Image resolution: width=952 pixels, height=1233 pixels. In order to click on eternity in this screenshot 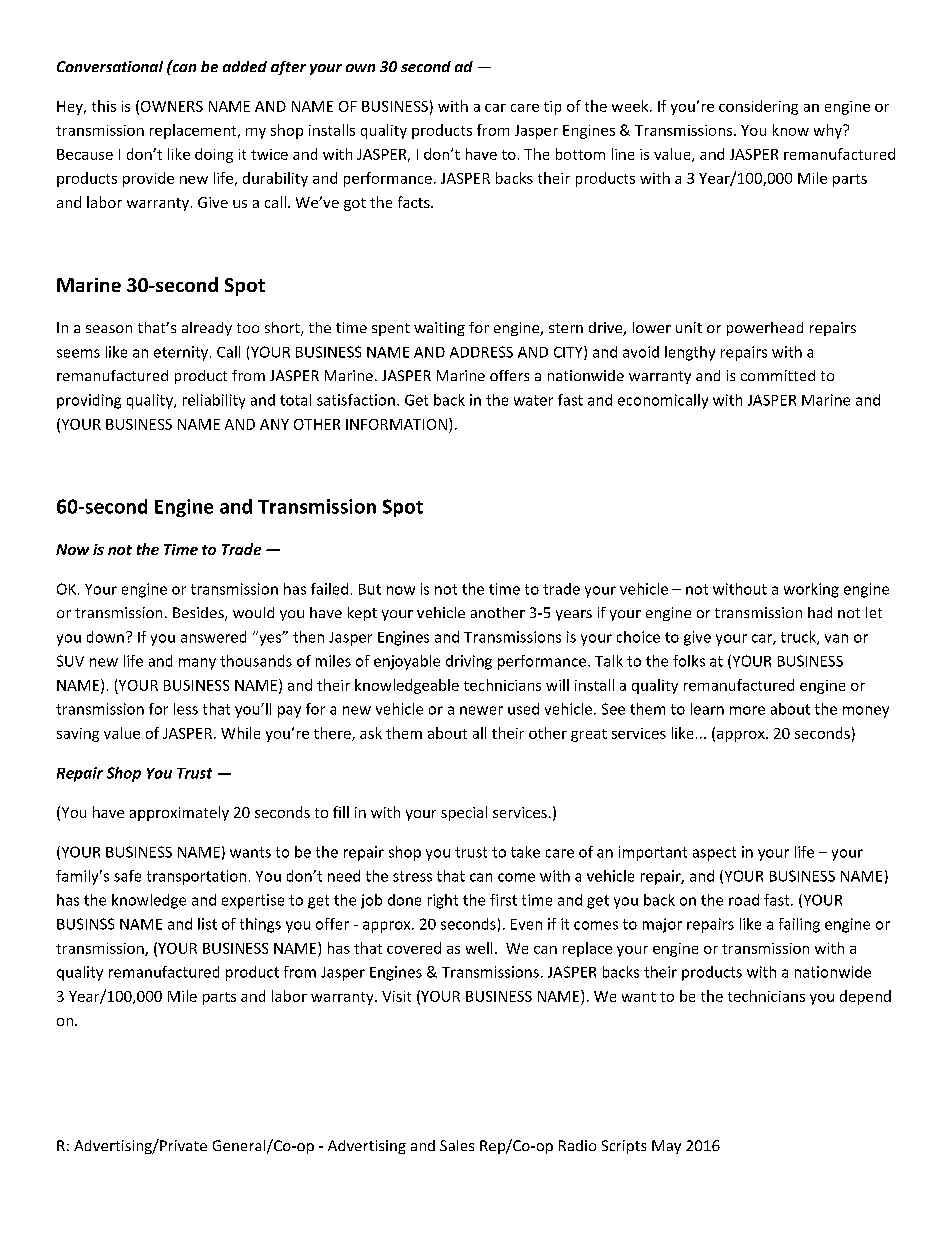, I will do `click(181, 353)`.
